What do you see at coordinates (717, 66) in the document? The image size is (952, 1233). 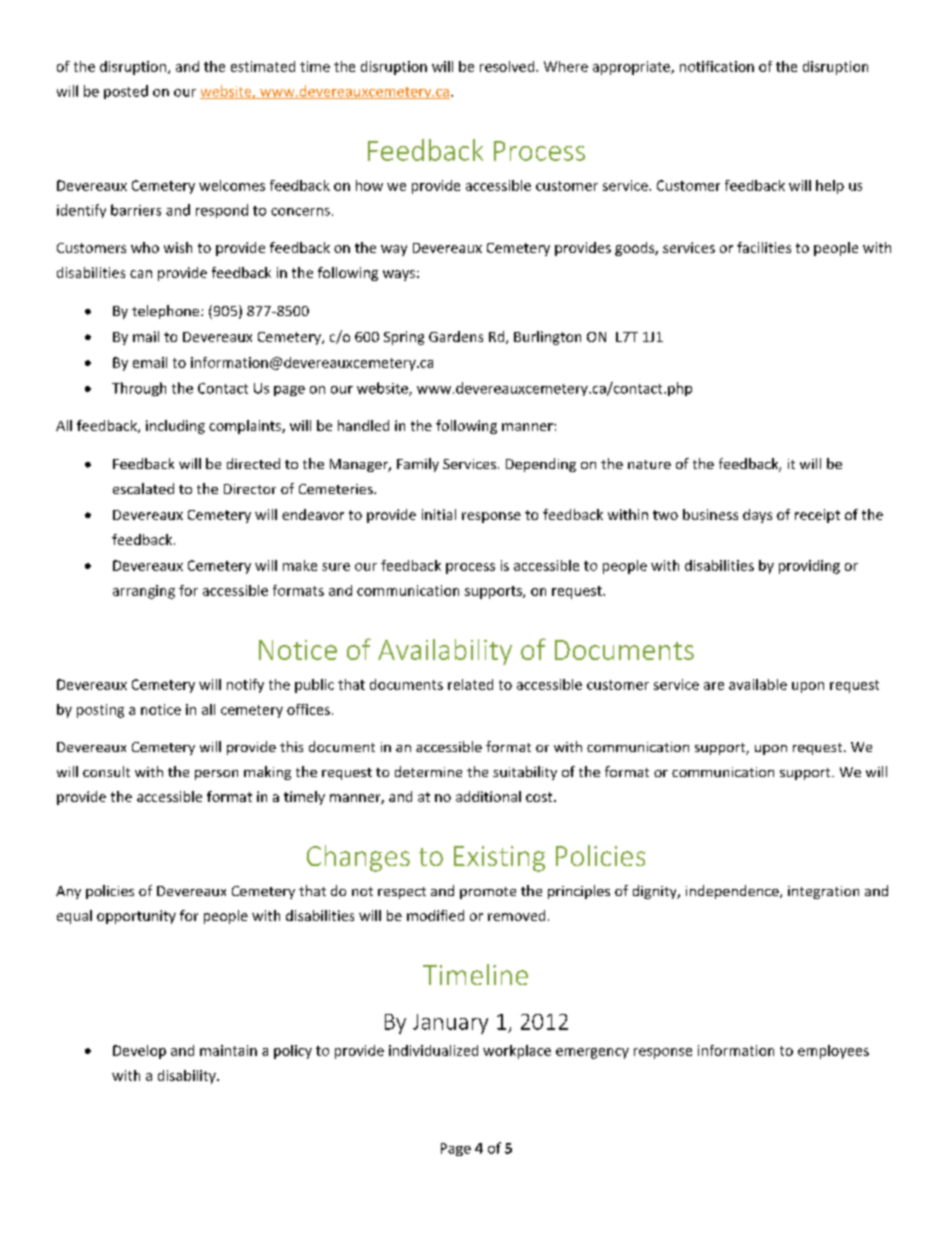 I see `notification` at bounding box center [717, 66].
